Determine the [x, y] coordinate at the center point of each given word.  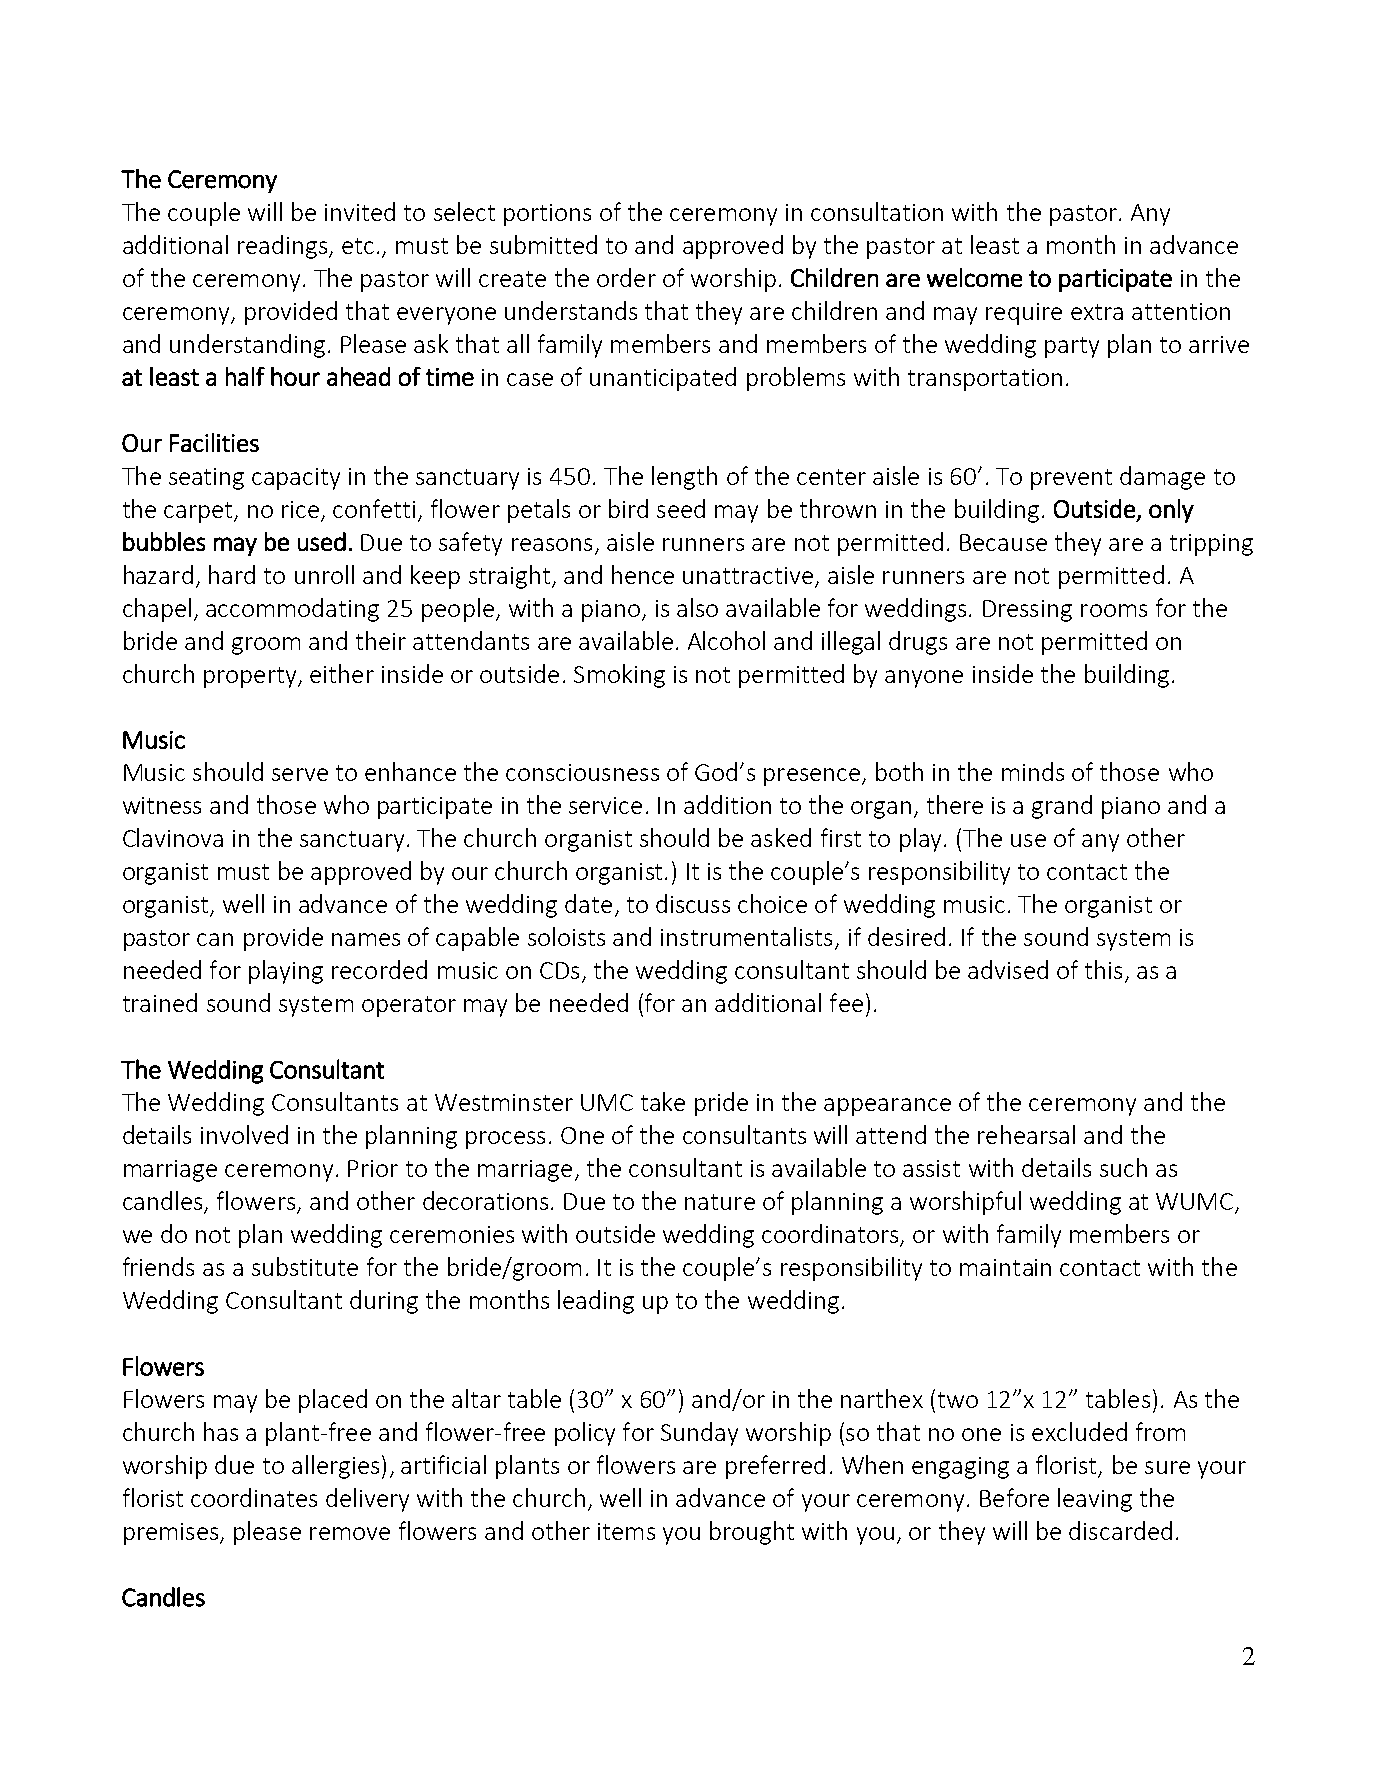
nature [720, 1202]
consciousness [582, 772]
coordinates [254, 1497]
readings [282, 247]
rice [300, 509]
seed [681, 508]
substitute [305, 1266]
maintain [1005, 1267]
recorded [379, 969]
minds [1033, 771]
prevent [1071, 479]
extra [1097, 312]
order [626, 277]
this [1103, 969]
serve [300, 774]
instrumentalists [746, 936]
